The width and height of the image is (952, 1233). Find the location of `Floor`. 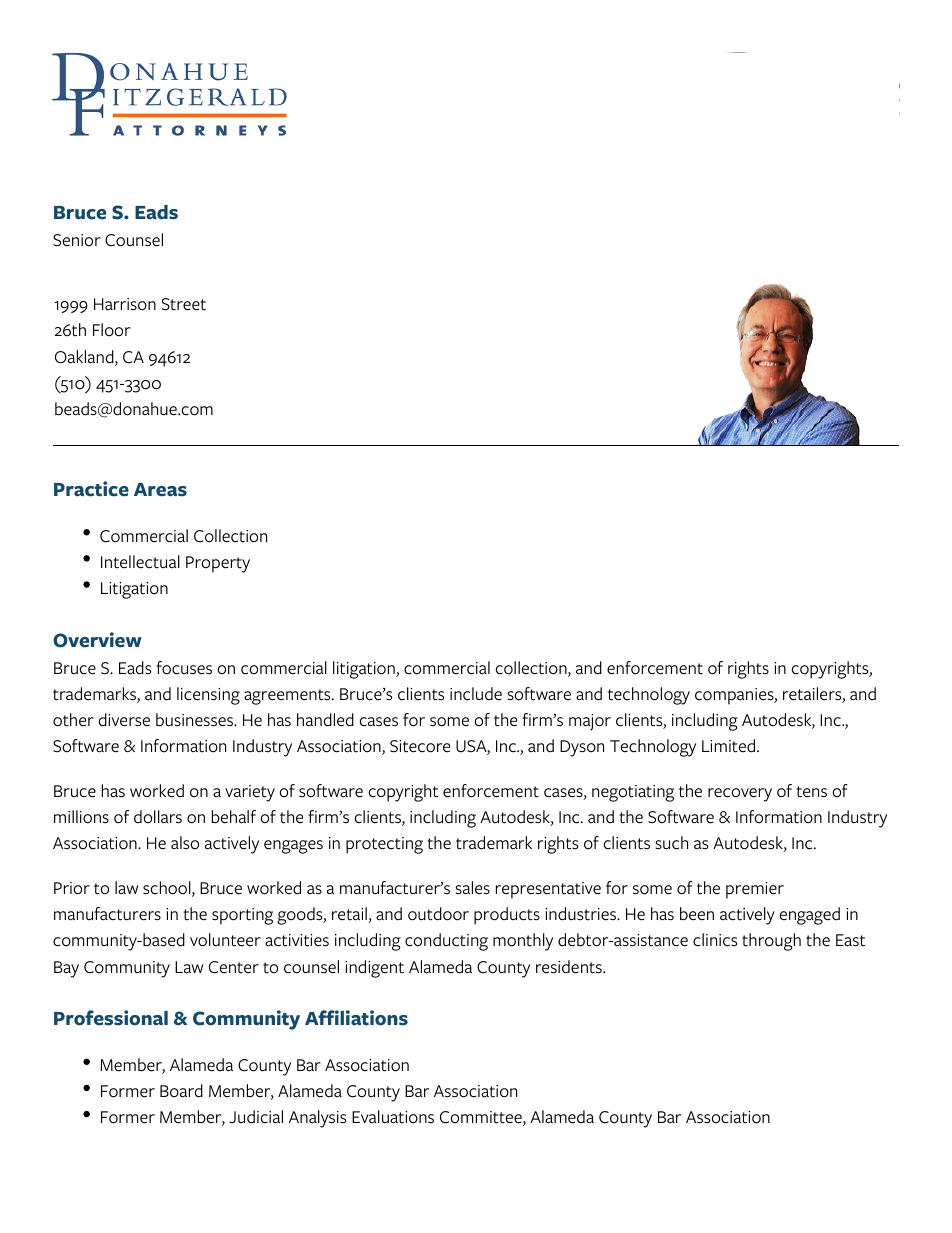

Floor is located at coordinates (112, 330).
